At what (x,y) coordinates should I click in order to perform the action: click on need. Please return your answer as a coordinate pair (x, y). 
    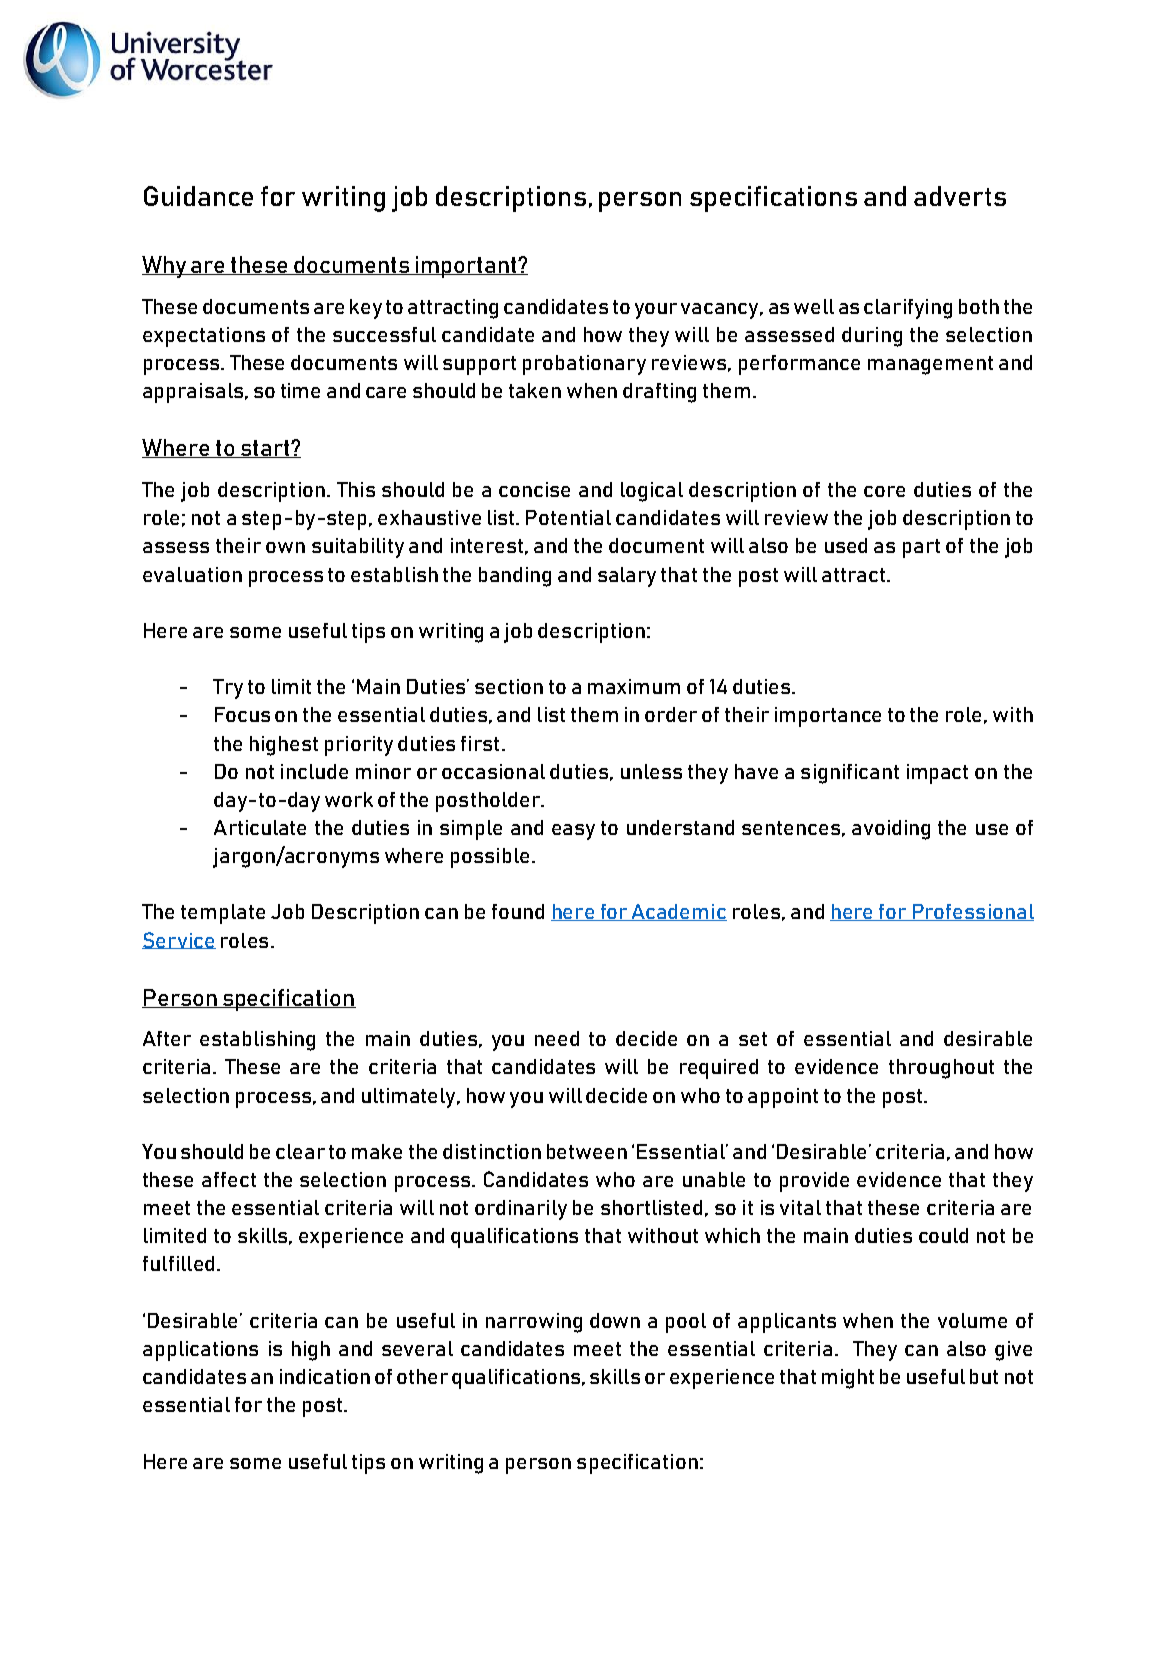
    Looking at the image, I should click on (557, 1038).
